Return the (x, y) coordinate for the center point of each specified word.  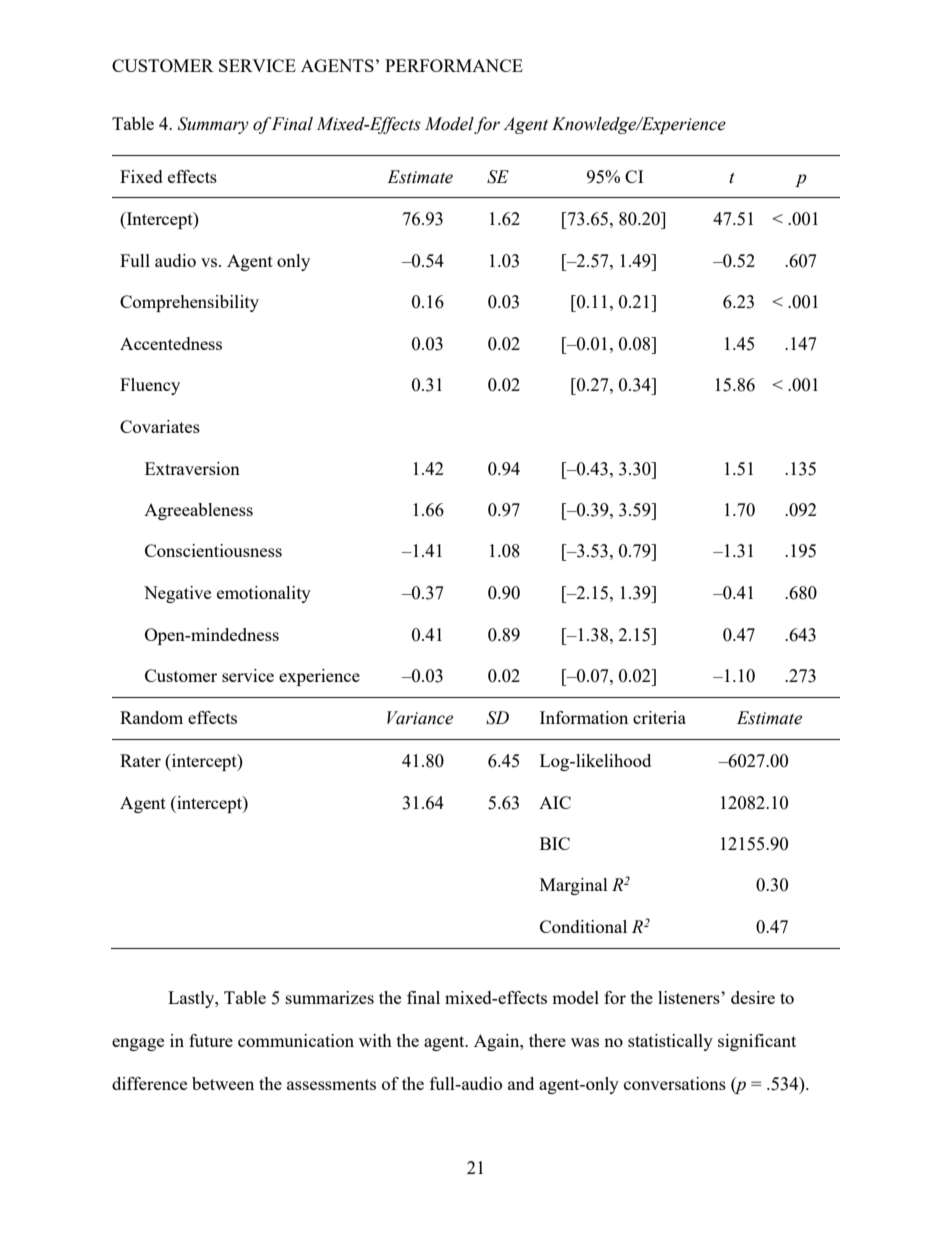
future (211, 1040)
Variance (420, 718)
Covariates (160, 426)
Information (584, 717)
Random (151, 717)
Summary (213, 125)
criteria (659, 717)
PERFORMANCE (454, 65)
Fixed (141, 176)
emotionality (264, 594)
